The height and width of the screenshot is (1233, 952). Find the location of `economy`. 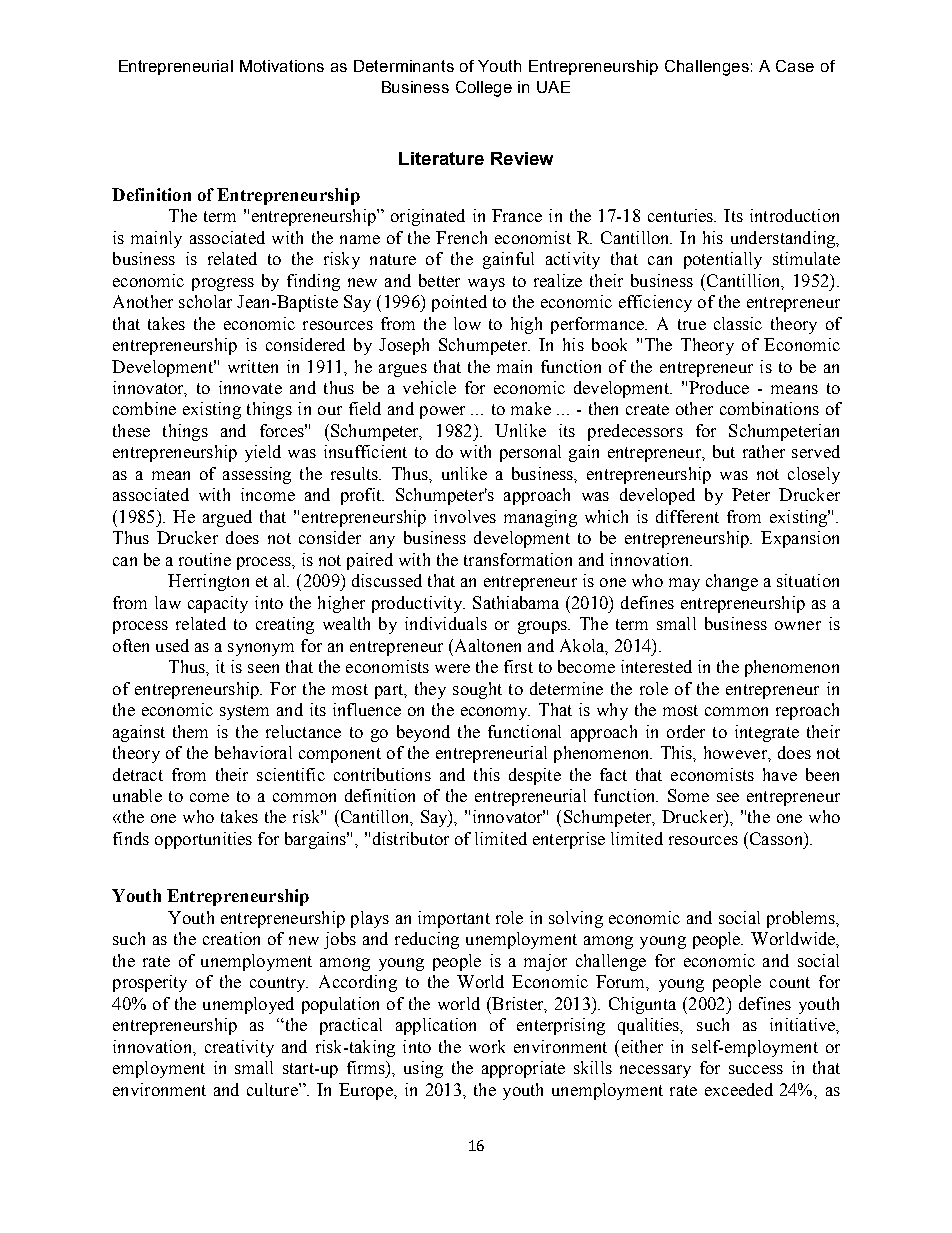

economy is located at coordinates (495, 713).
